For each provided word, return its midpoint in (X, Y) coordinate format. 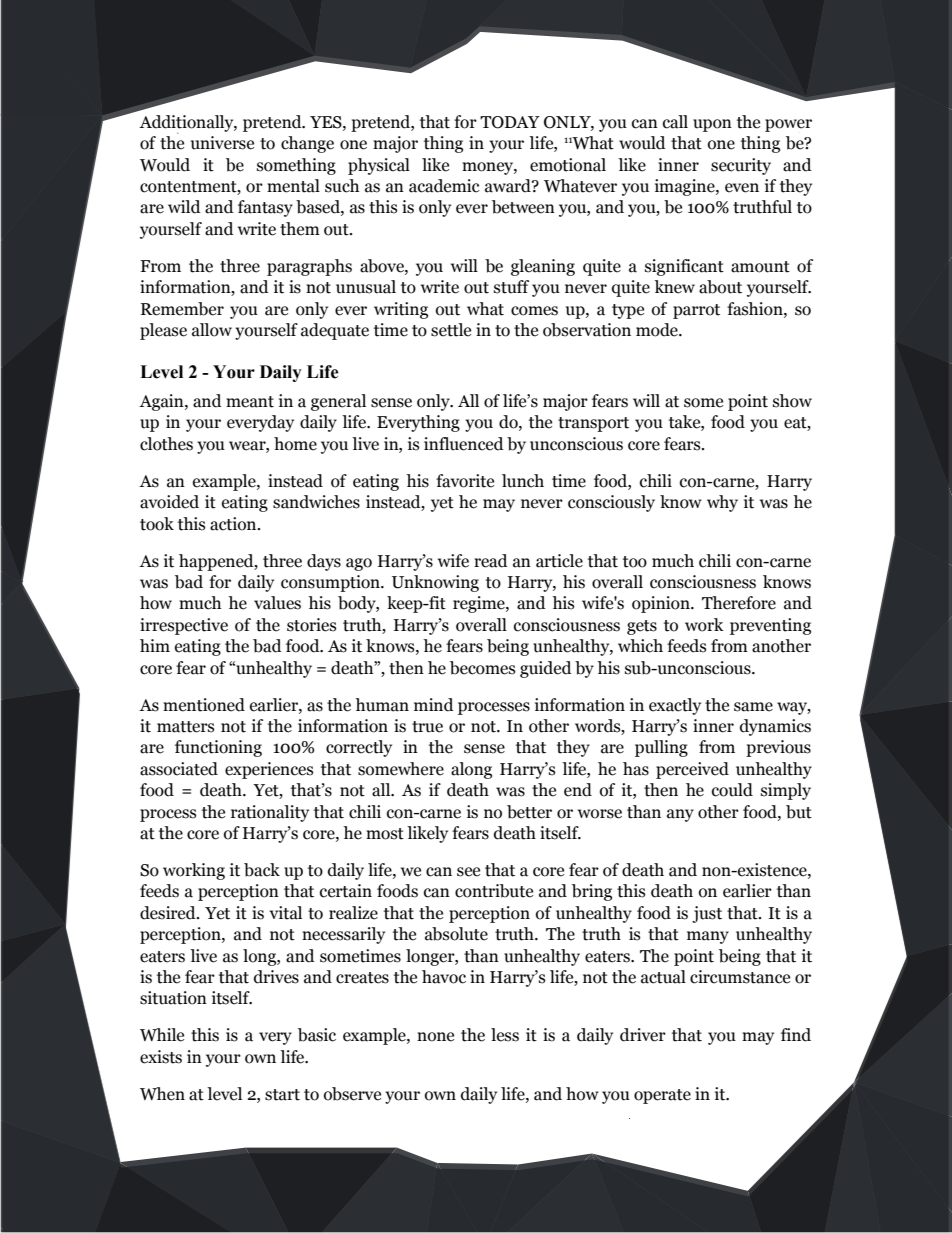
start (282, 1095)
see (468, 872)
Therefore (739, 603)
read (491, 561)
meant (250, 402)
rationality (270, 813)
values (277, 603)
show (792, 401)
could (732, 790)
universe (222, 143)
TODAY (510, 122)
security (741, 166)
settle (451, 330)
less (505, 1035)
